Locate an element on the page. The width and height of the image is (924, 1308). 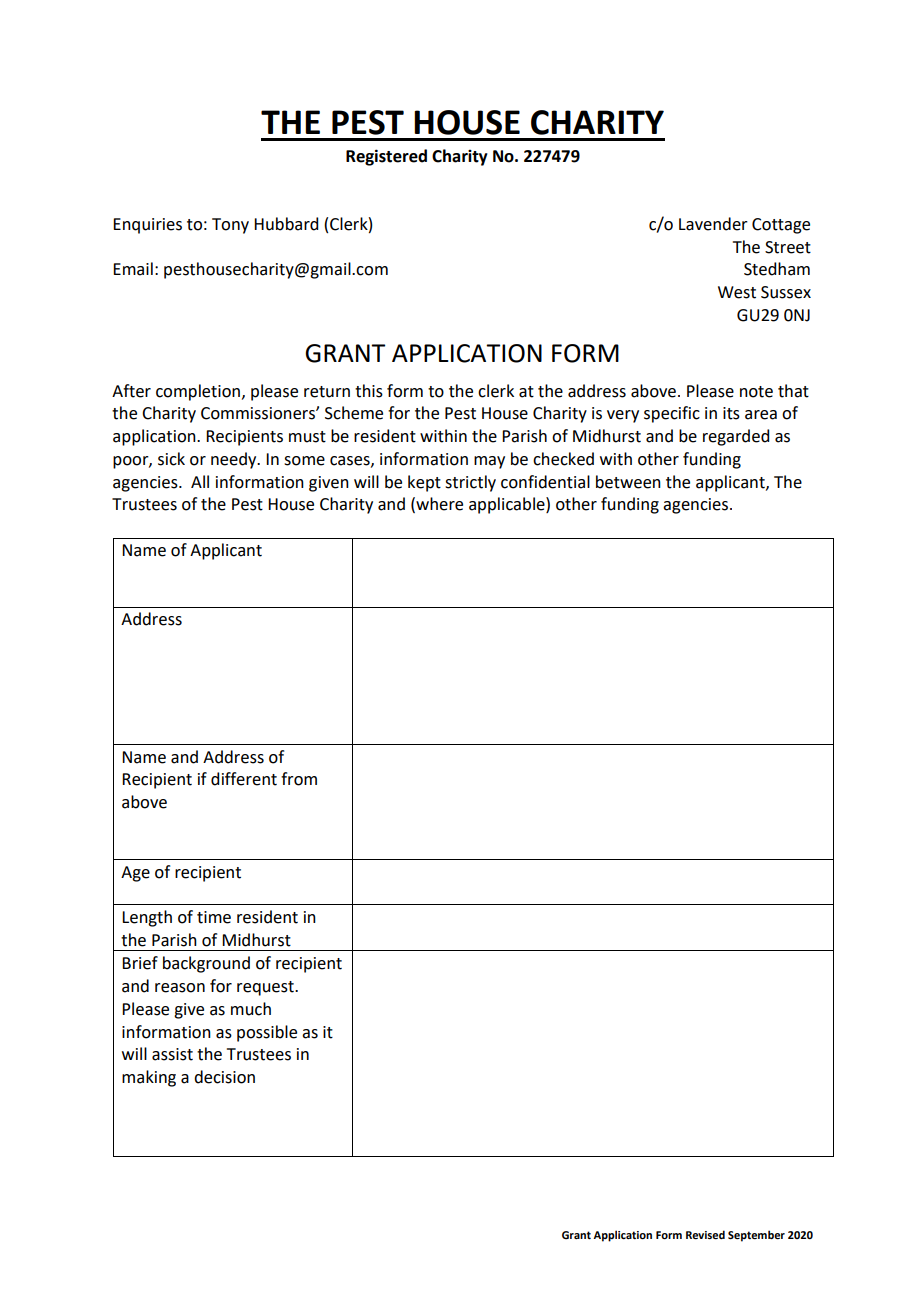
Registered is located at coordinates (386, 157).
